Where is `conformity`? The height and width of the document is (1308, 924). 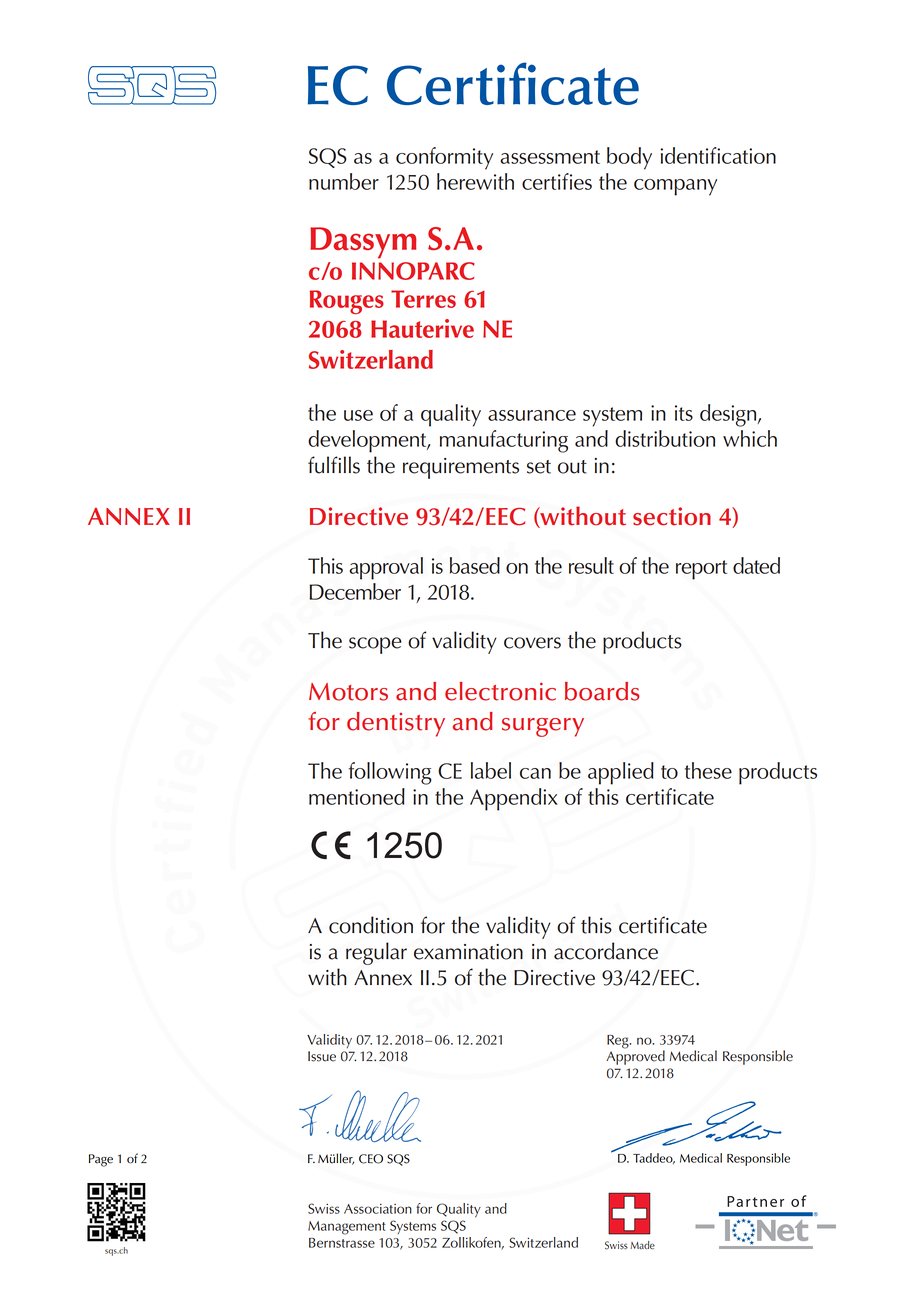
conformity is located at coordinates (444, 158).
